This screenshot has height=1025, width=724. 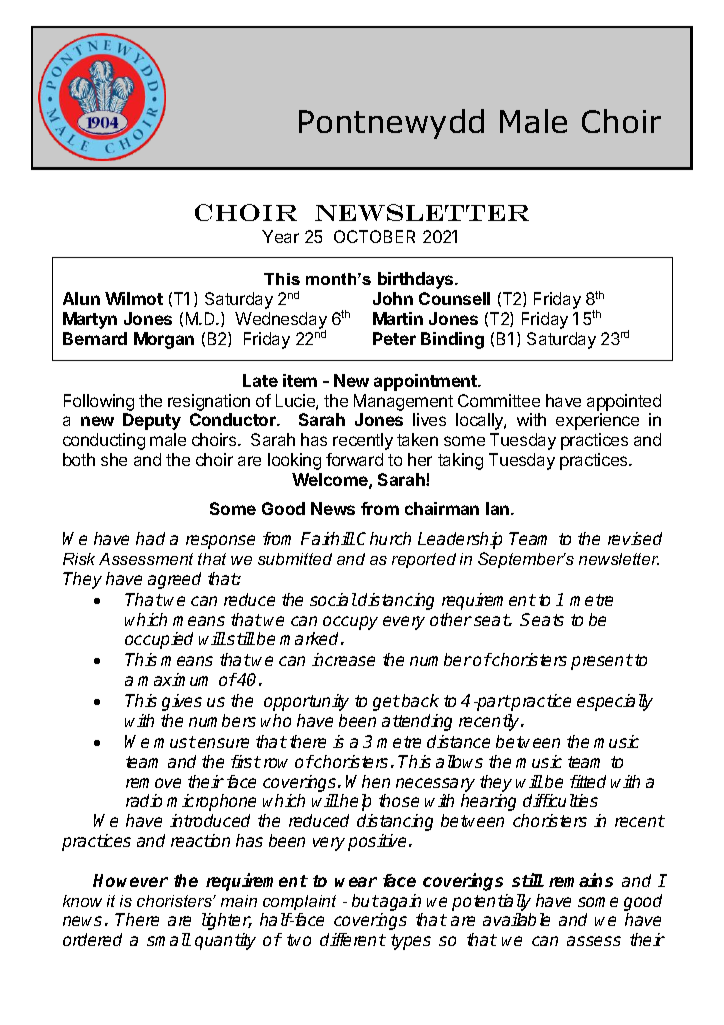 I want to click on revised, so click(x=635, y=538).
